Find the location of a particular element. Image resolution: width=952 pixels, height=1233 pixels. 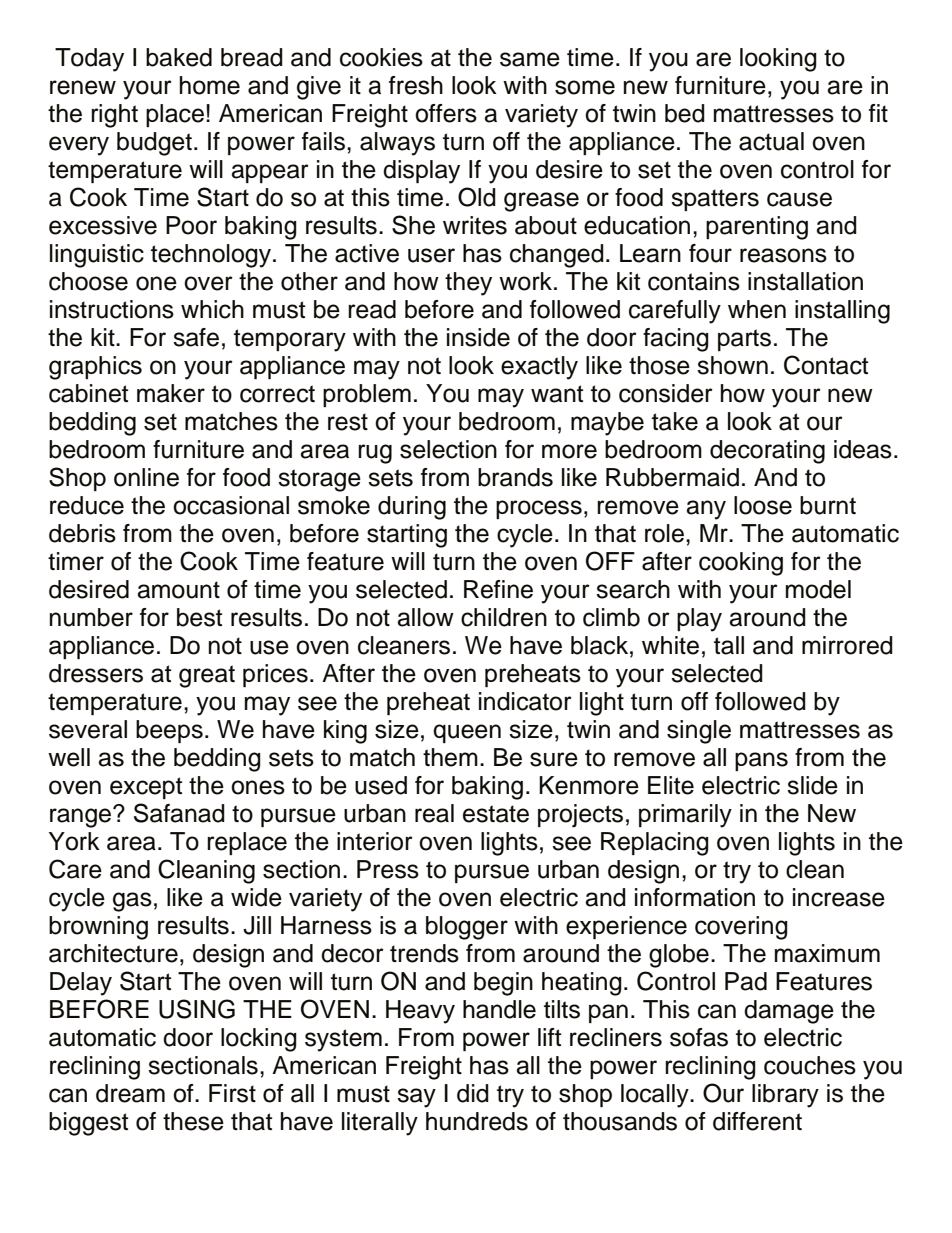

slide is located at coordinates (812, 785).
